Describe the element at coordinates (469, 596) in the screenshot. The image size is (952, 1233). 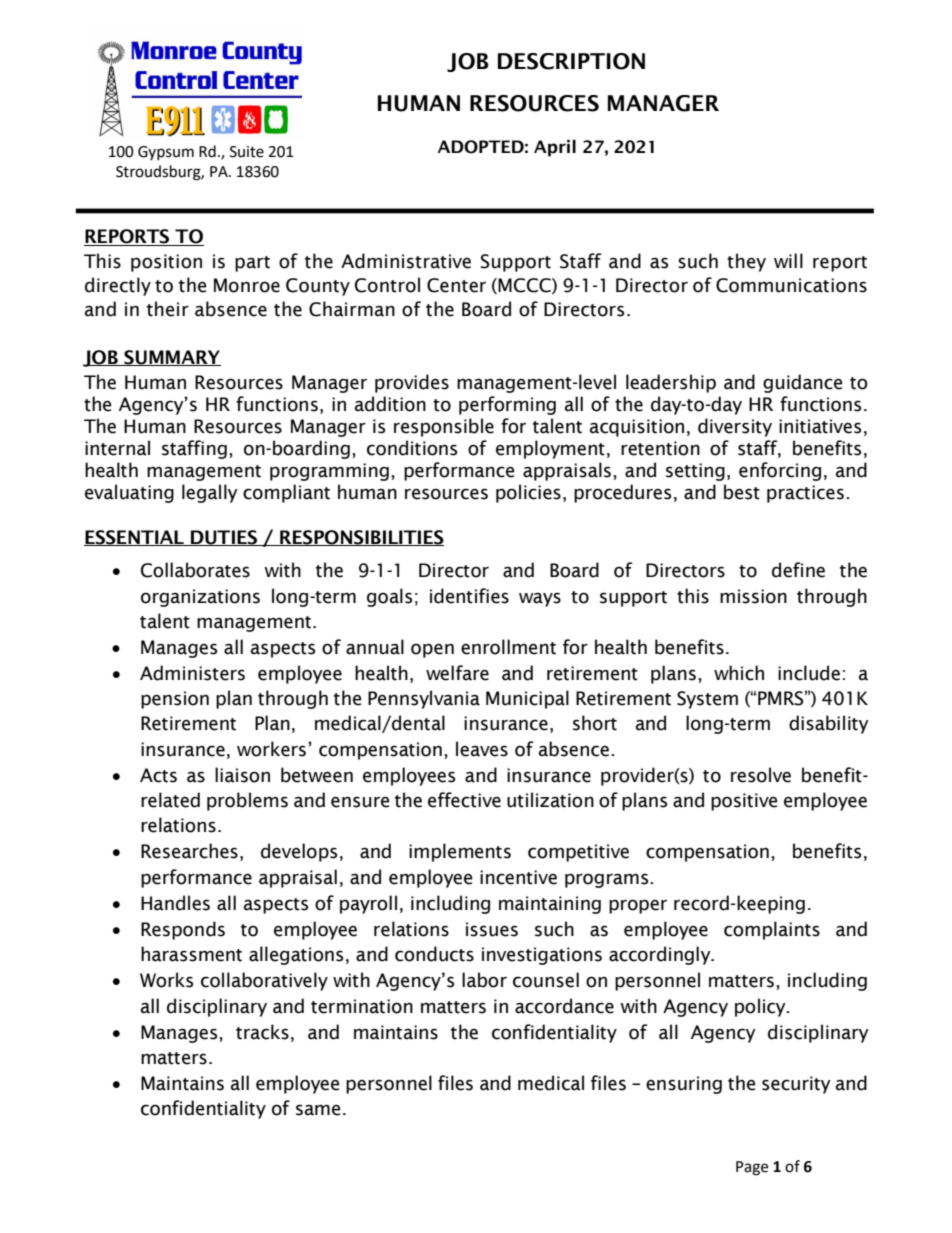
I see `identifies` at that location.
